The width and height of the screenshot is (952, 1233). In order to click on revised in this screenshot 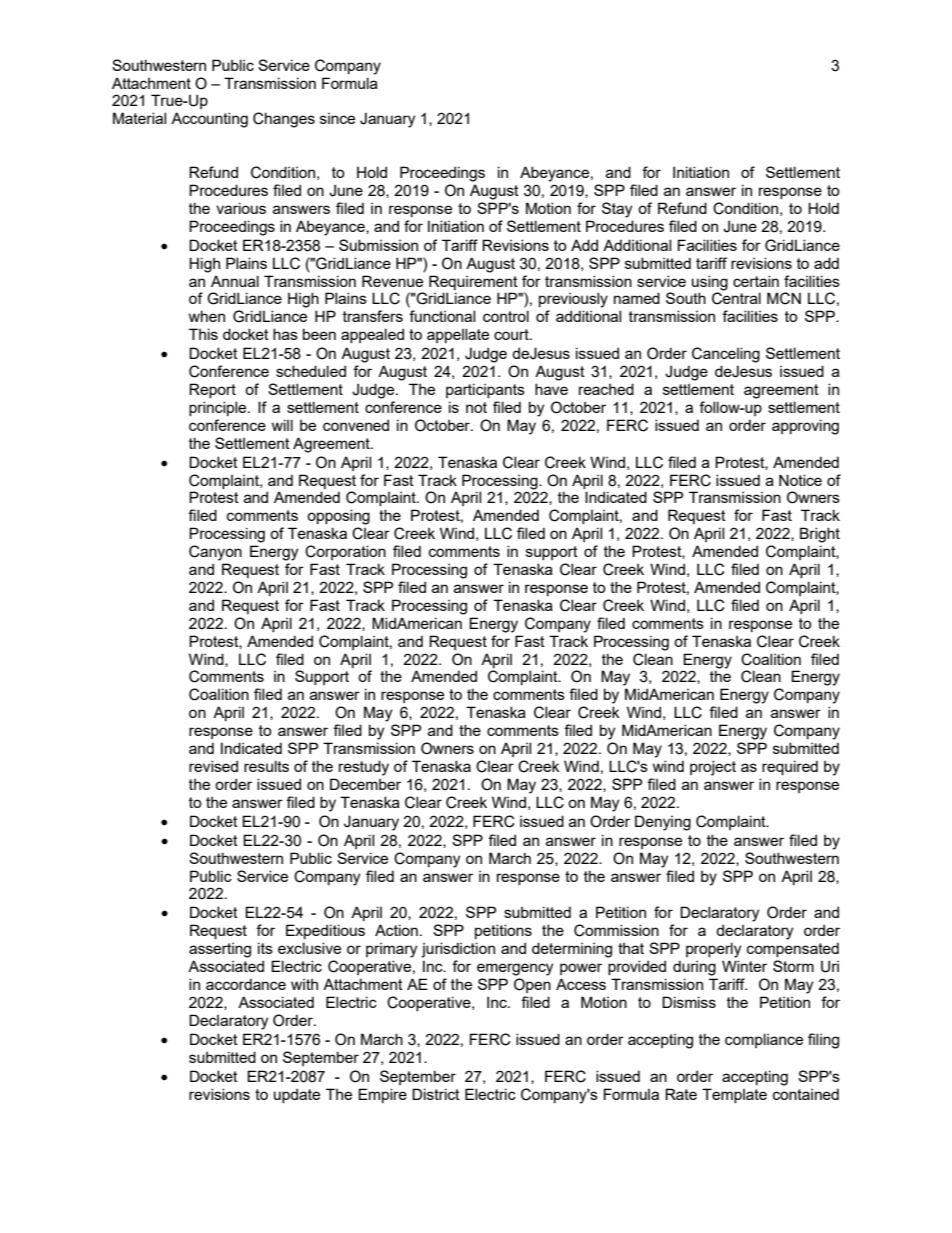, I will do `click(213, 766)`.
